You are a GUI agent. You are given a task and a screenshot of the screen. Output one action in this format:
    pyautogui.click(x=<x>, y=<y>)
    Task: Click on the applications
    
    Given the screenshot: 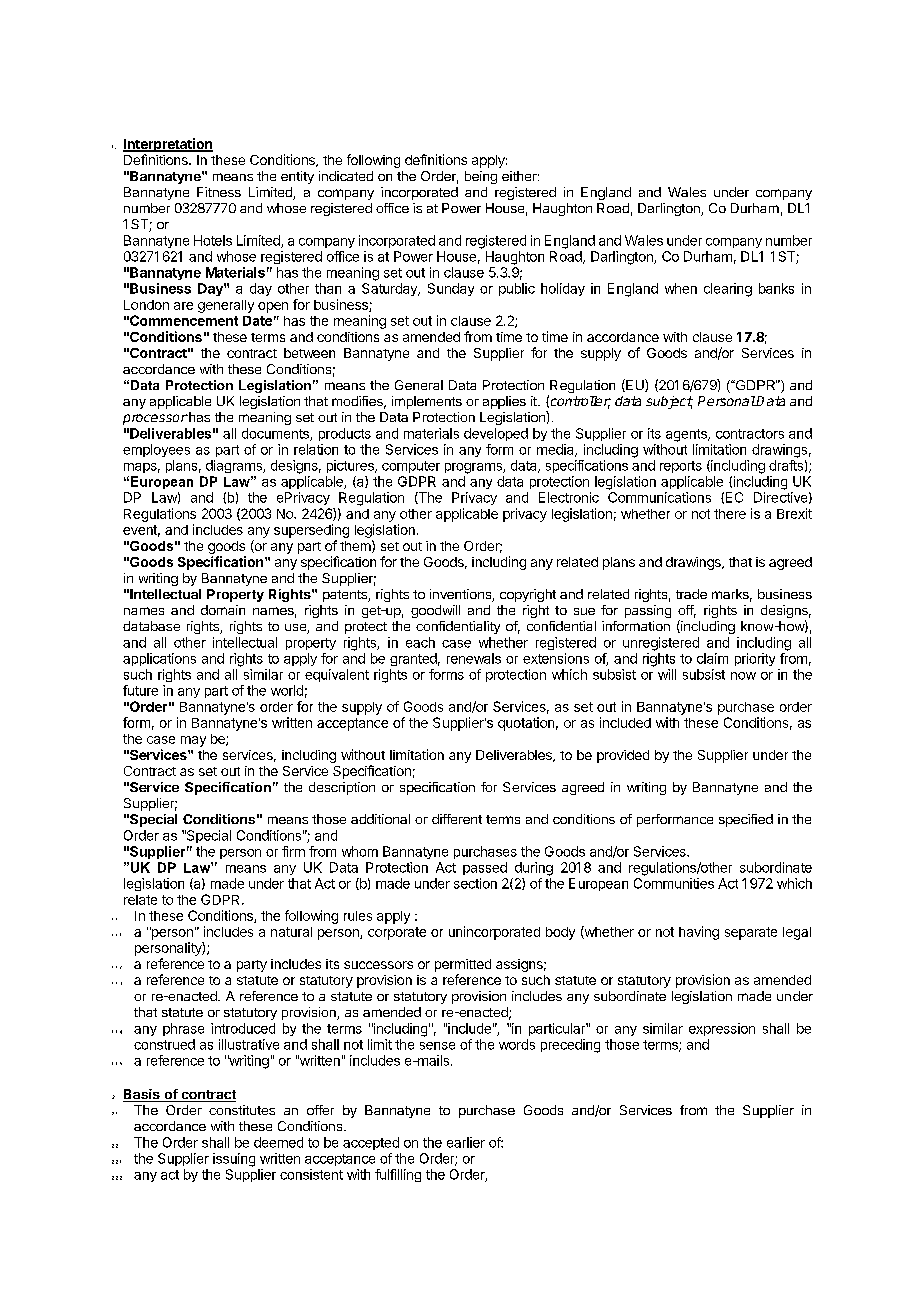 What is the action you would take?
    pyautogui.click(x=159, y=659)
